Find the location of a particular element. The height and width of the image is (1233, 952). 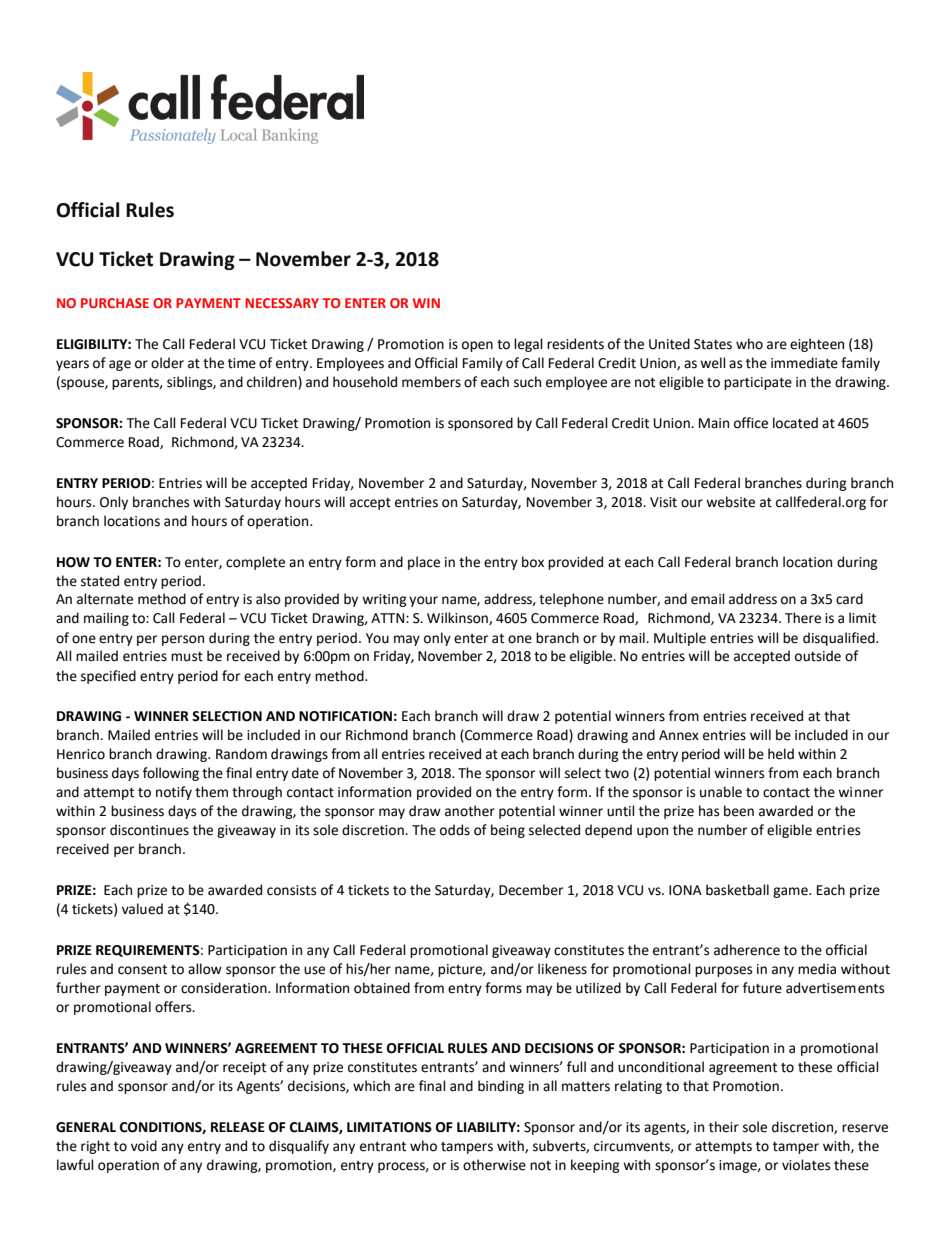

Wilkinson is located at coordinates (458, 618).
